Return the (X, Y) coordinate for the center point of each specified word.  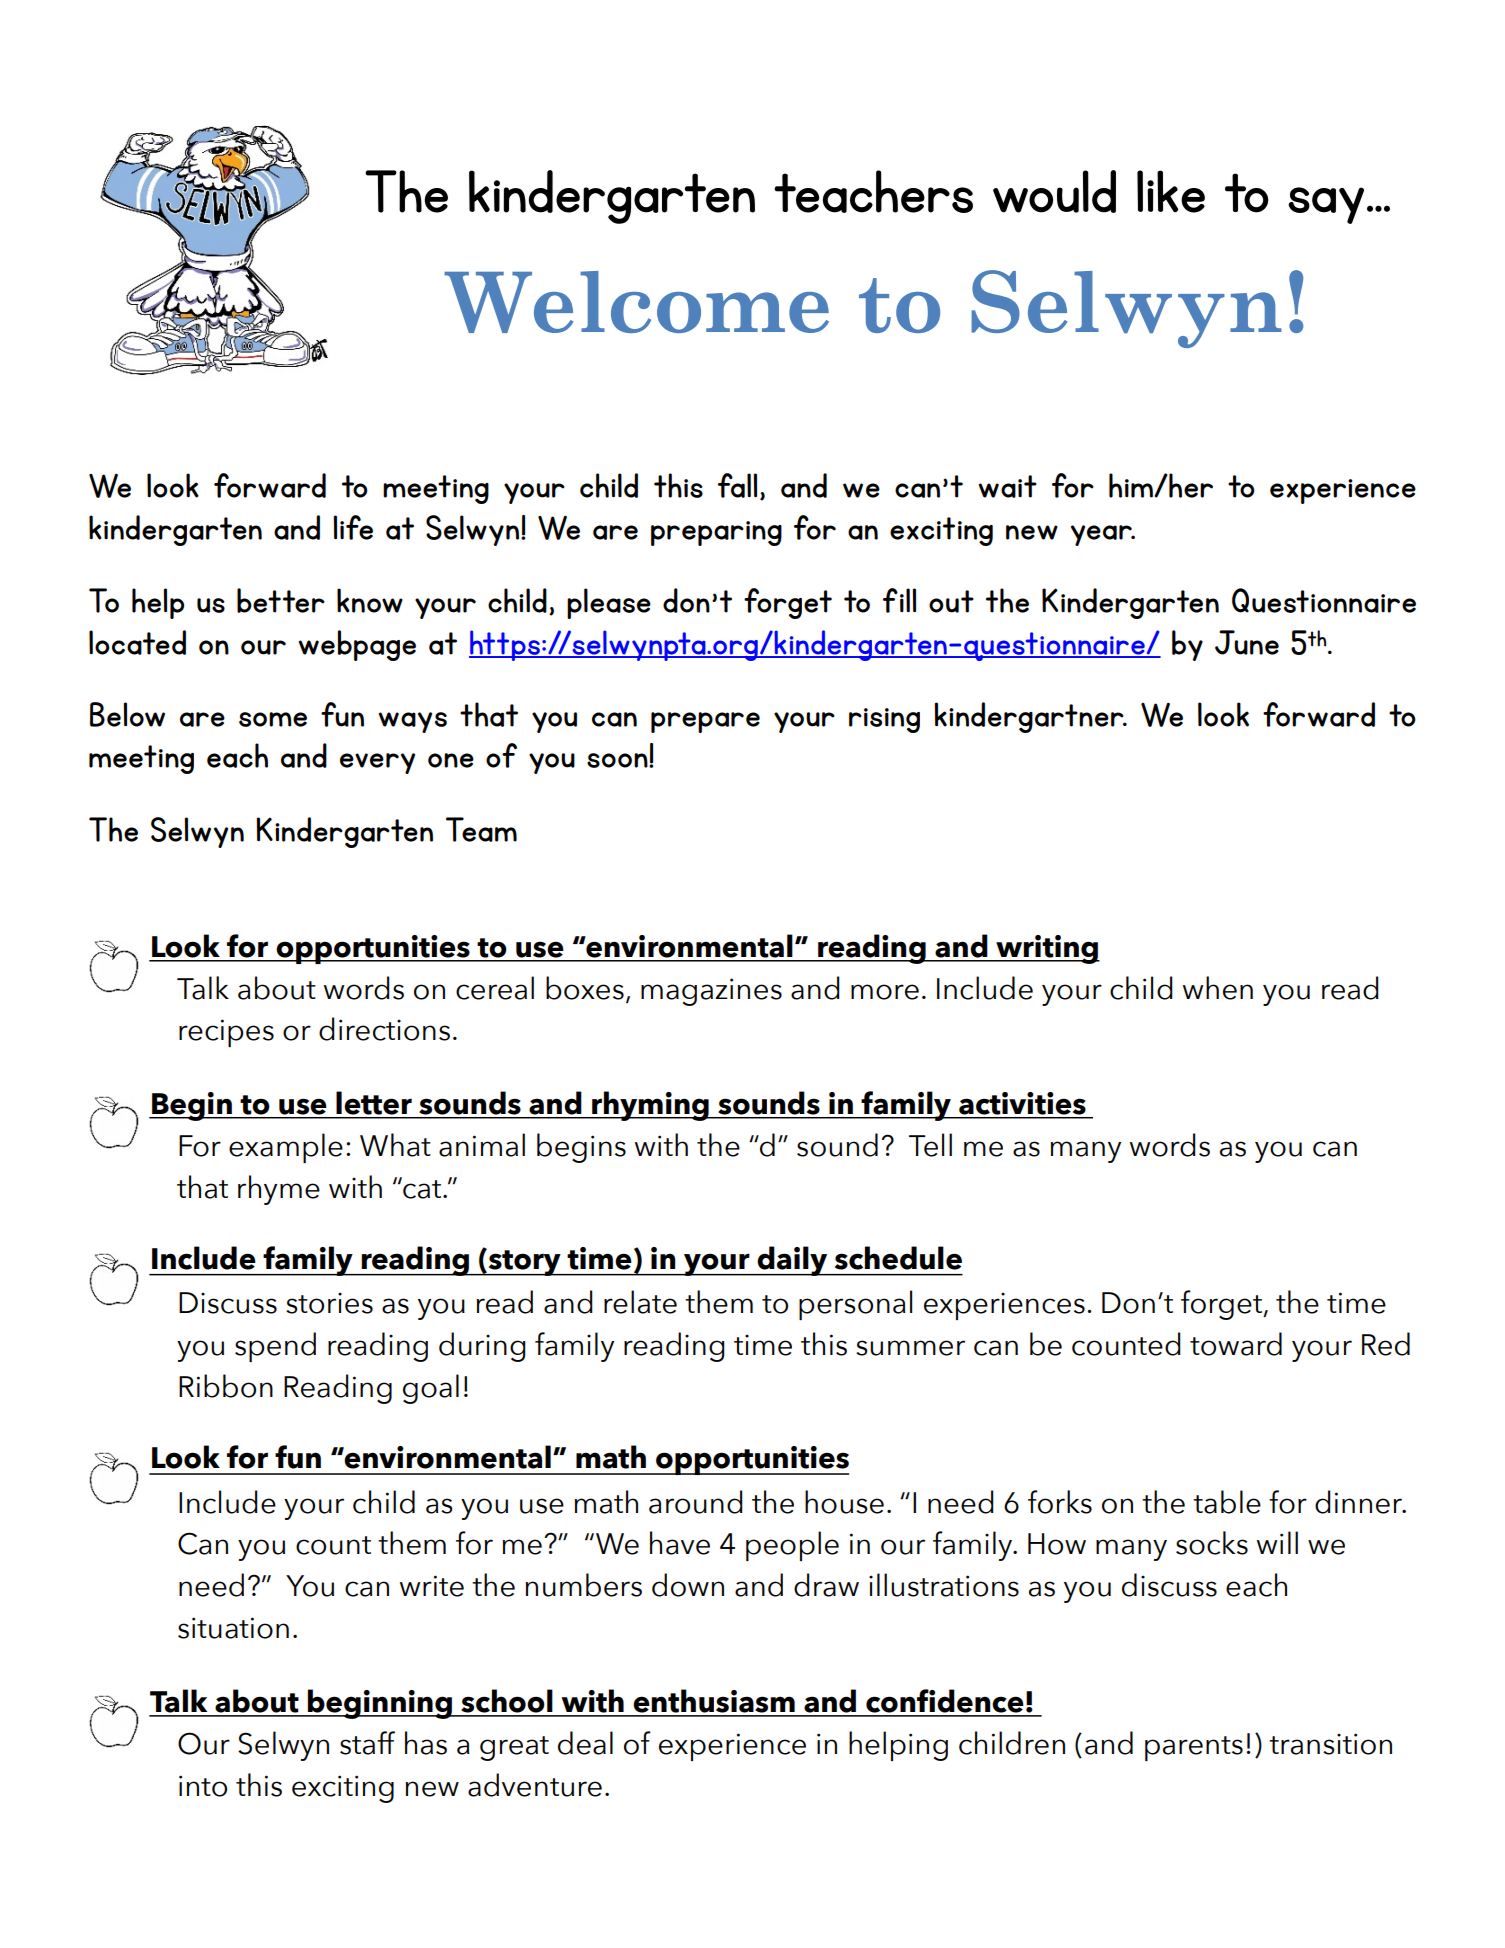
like (1171, 191)
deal (585, 1743)
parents (1194, 1748)
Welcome (636, 302)
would (1054, 191)
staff (367, 1743)
